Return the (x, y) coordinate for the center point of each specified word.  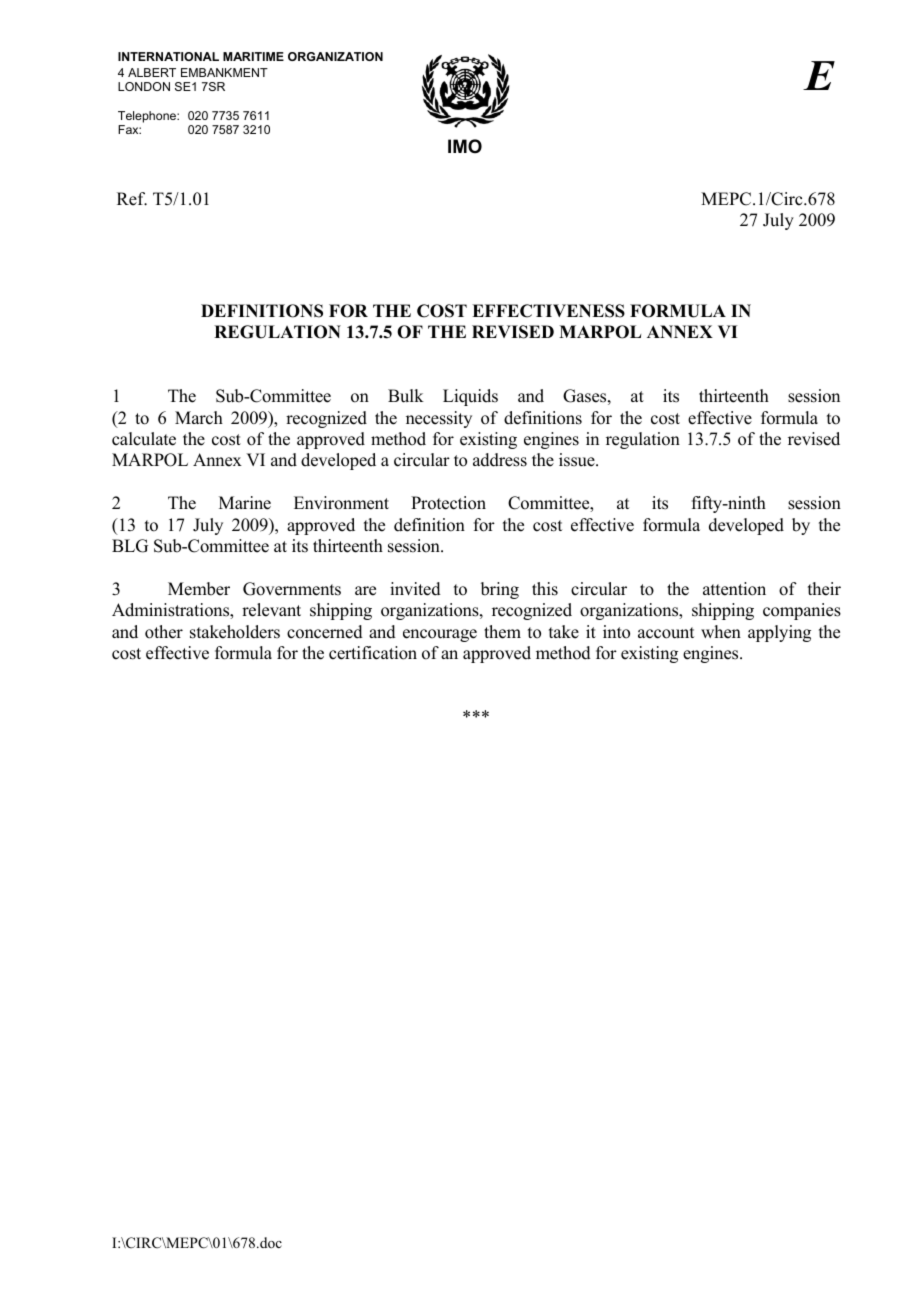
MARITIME (253, 56)
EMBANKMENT (224, 72)
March (199, 418)
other (164, 632)
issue (578, 460)
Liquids (470, 397)
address (500, 460)
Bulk (406, 396)
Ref (132, 199)
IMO (465, 146)
